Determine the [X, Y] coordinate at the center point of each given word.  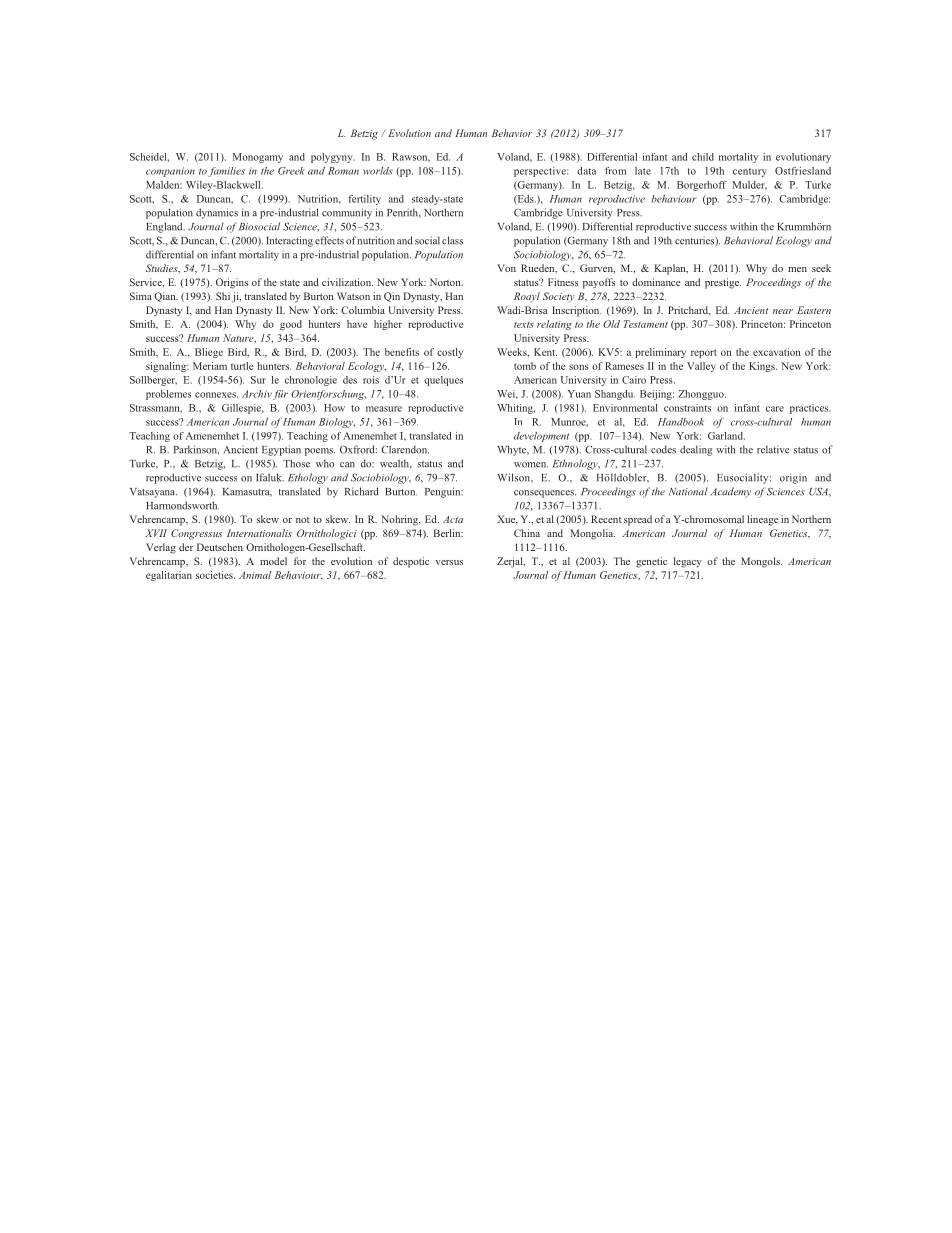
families [226, 172]
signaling [167, 367]
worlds [378, 171]
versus [449, 562]
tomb [525, 366]
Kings [763, 367]
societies [215, 575]
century [750, 172]
